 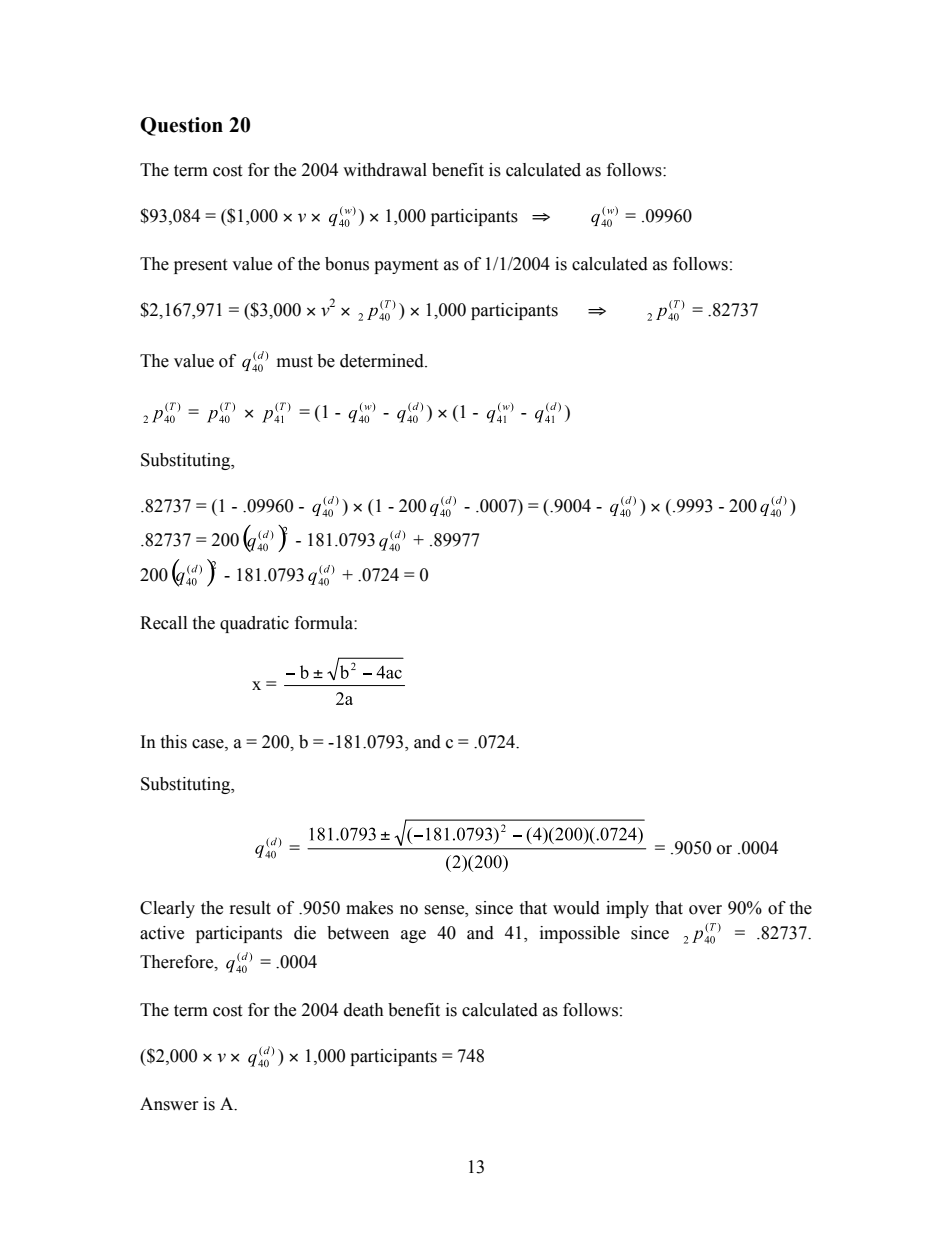 What do you see at coordinates (576, 908) in the screenshot?
I see `would` at bounding box center [576, 908].
